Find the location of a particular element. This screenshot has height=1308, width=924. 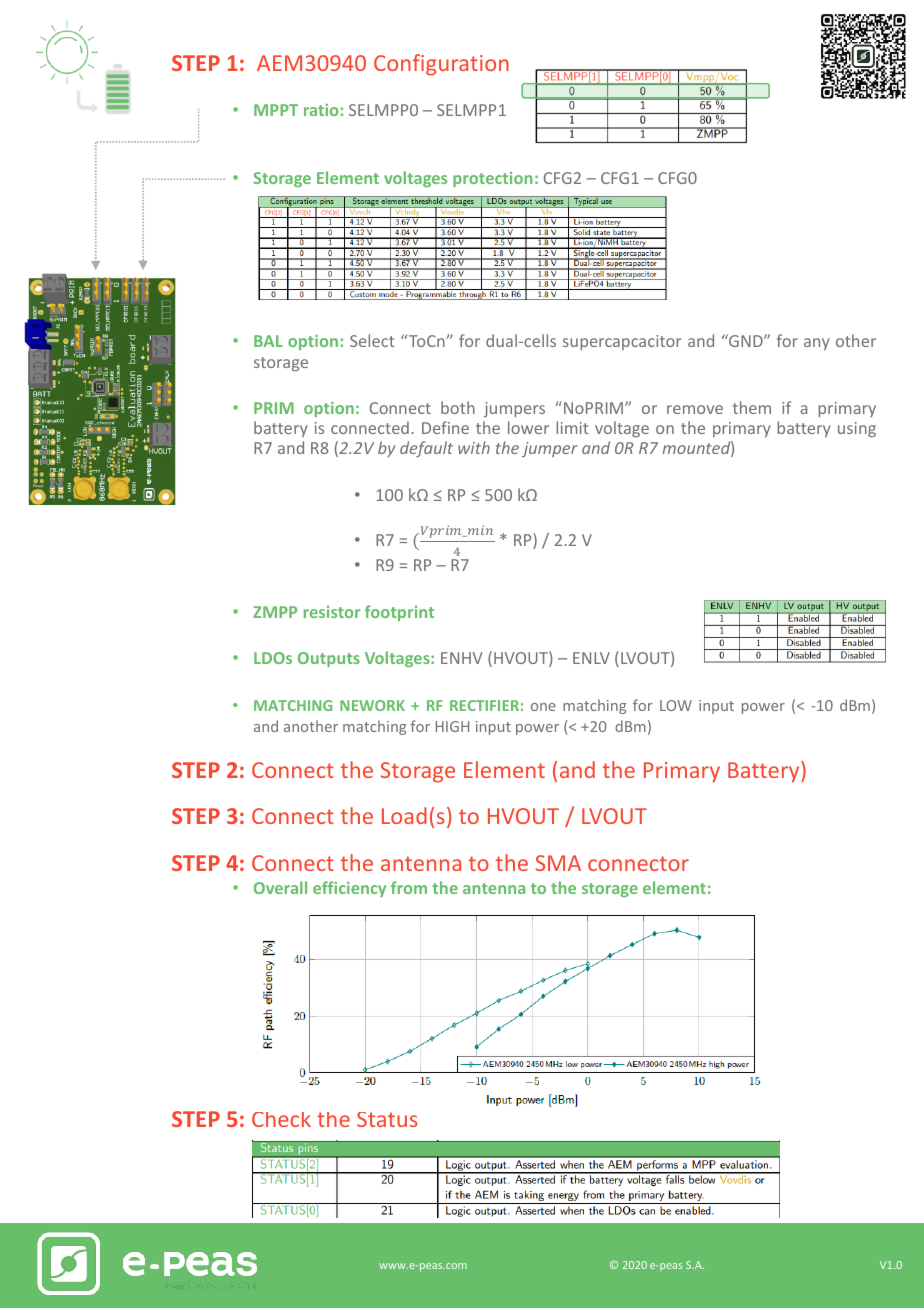

MPPT is located at coordinates (276, 110).
